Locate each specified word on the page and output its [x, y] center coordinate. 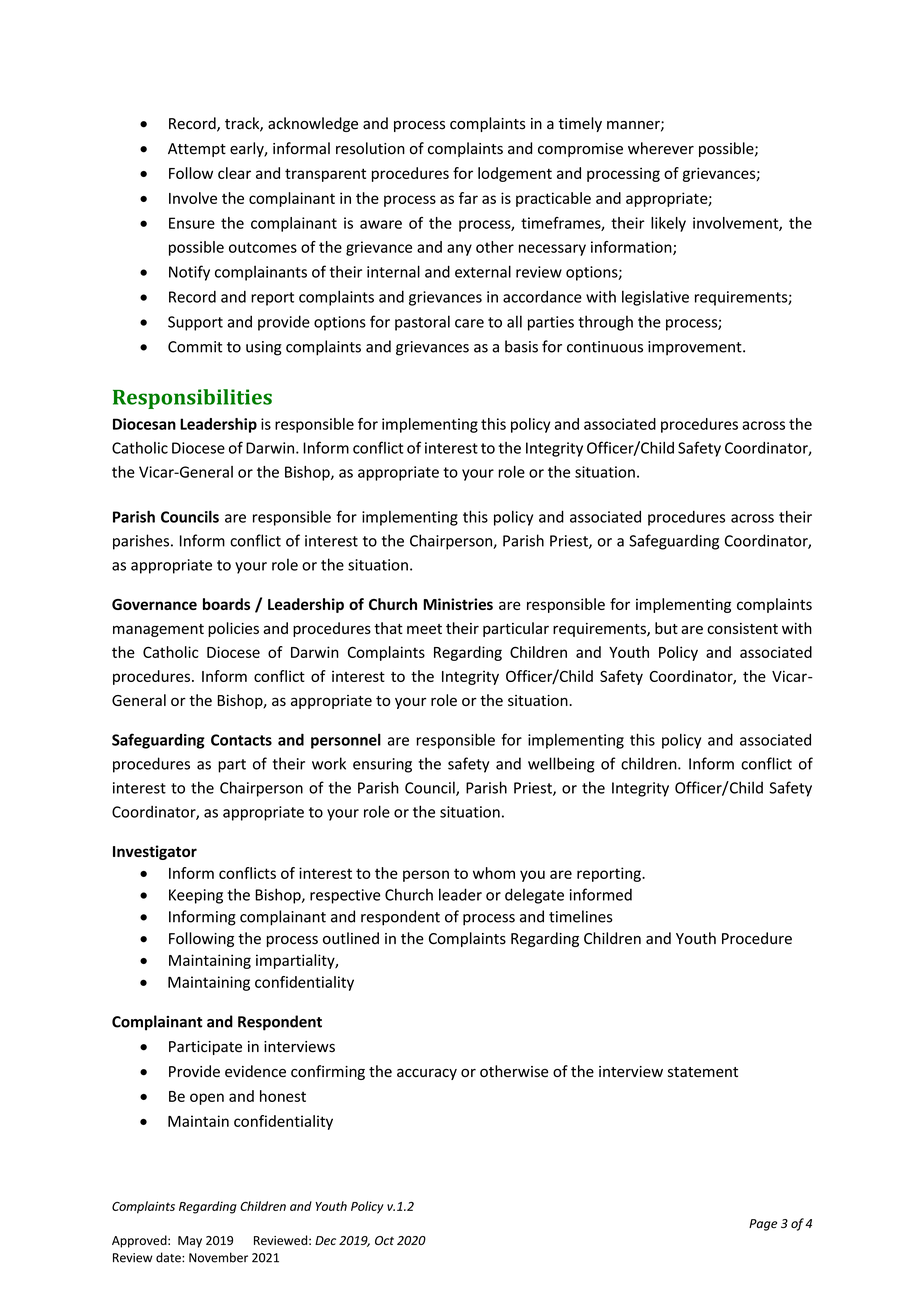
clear [234, 173]
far [468, 198]
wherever [661, 148]
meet [424, 629]
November [218, 1257]
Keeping [196, 896]
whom [494, 873]
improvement [696, 348]
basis [521, 346]
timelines [580, 916]
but [666, 628]
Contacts [241, 740]
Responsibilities [192, 399]
